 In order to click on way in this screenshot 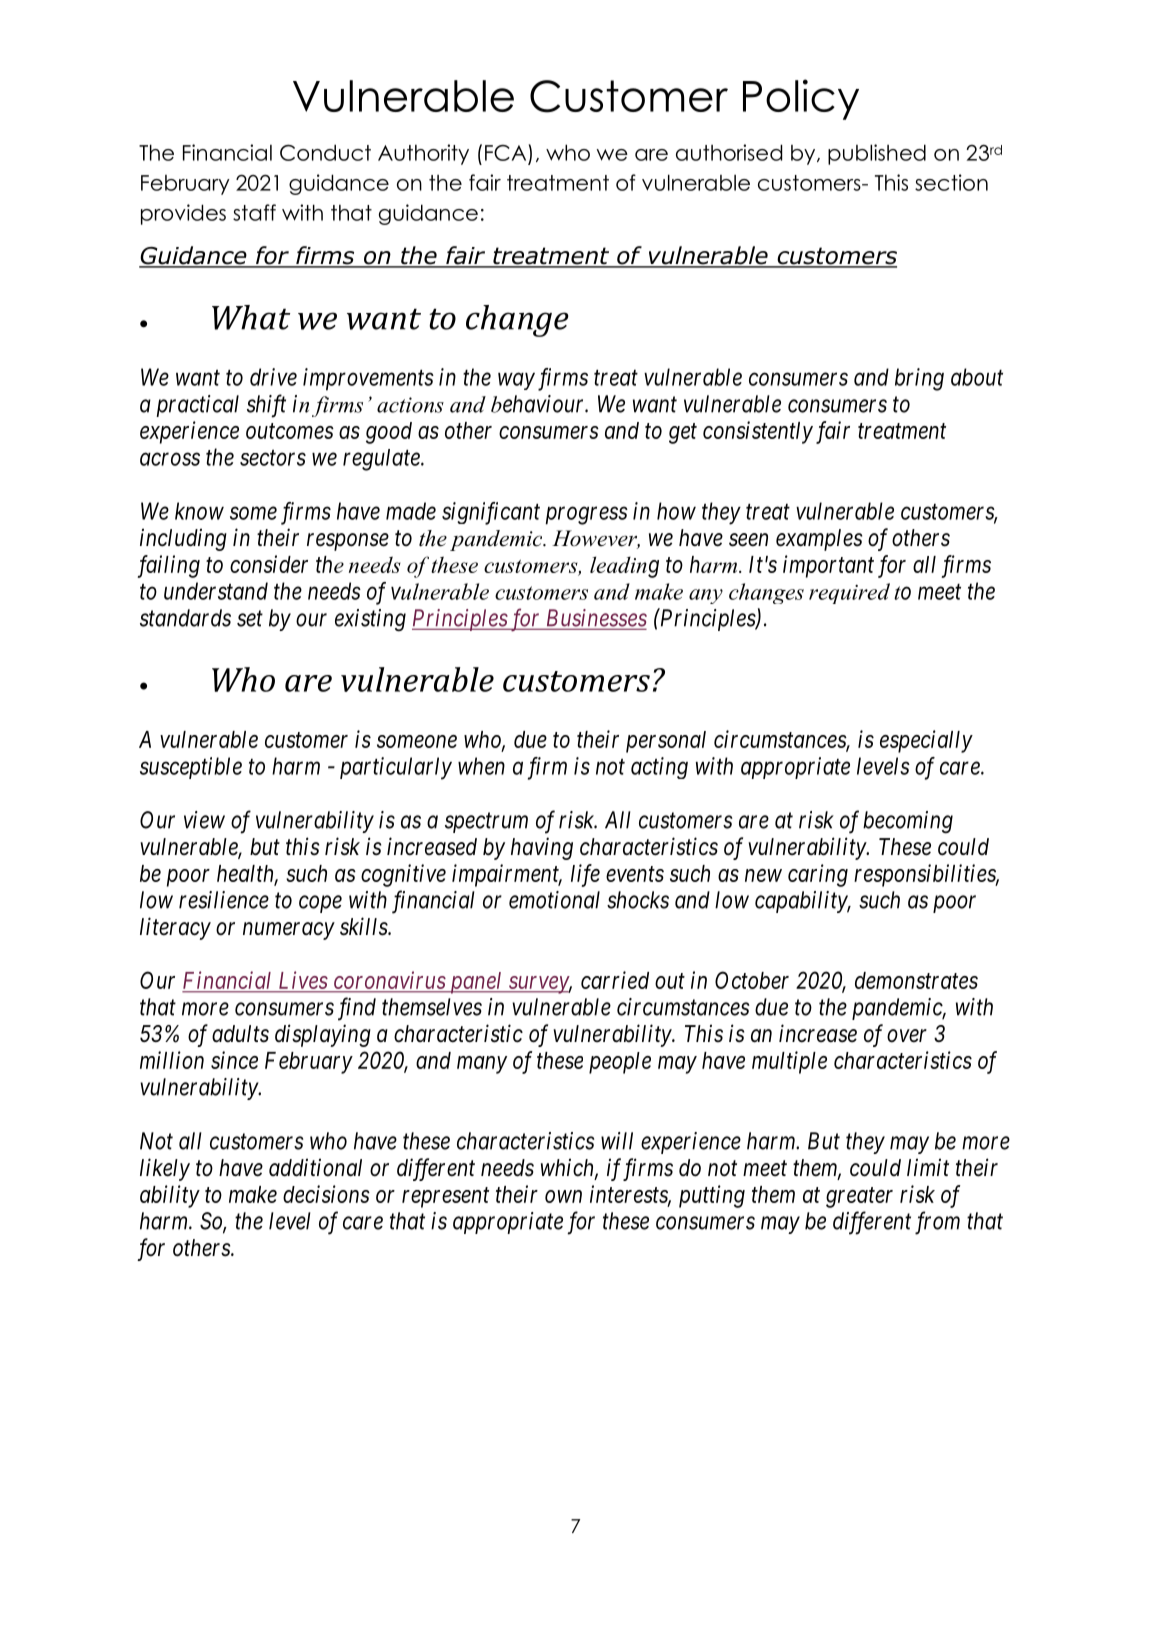, I will do `click(516, 381)`.
